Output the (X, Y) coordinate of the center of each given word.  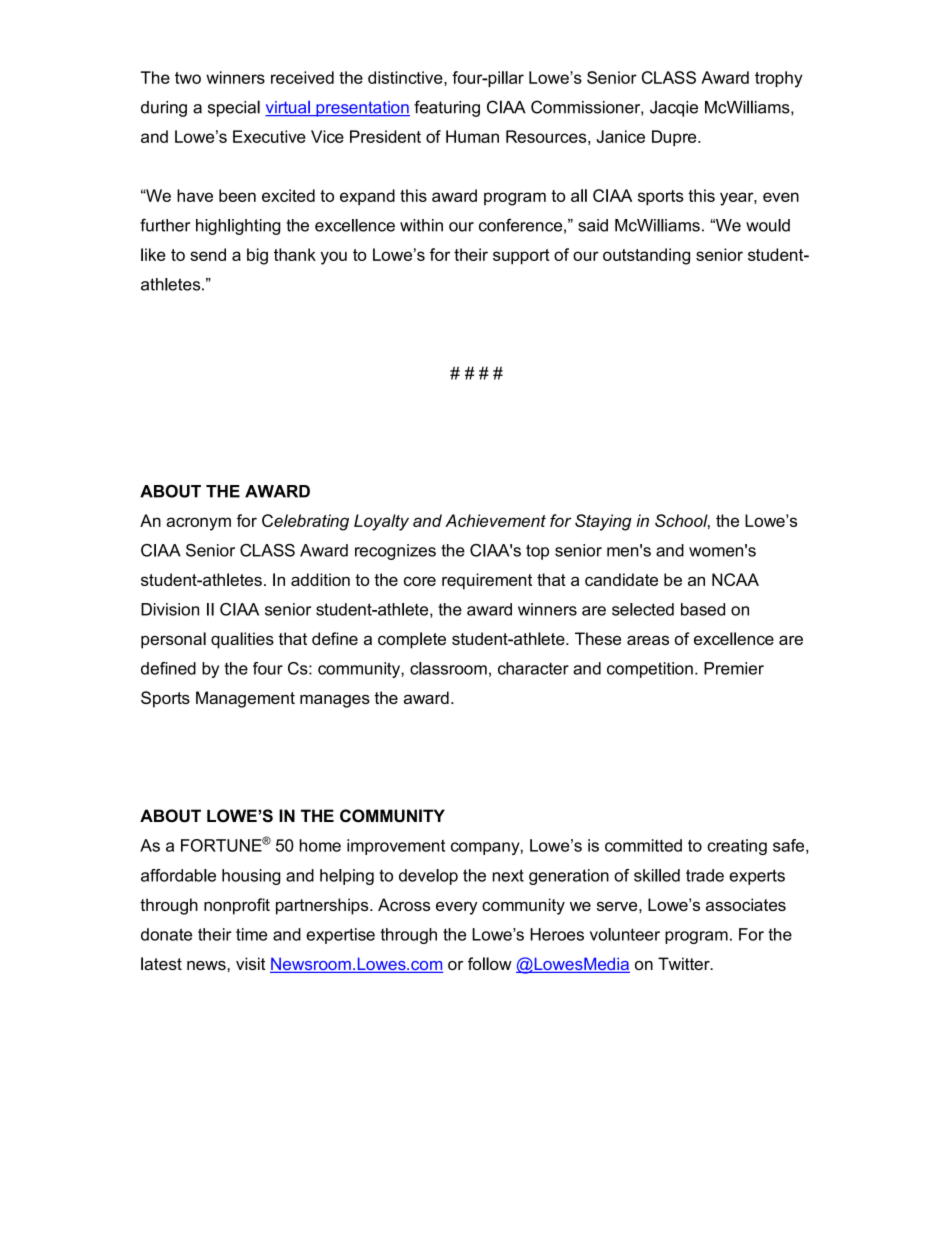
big (257, 256)
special (234, 108)
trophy (779, 79)
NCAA (735, 579)
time (251, 934)
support (521, 257)
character (533, 668)
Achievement (495, 520)
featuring (447, 108)
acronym (198, 524)
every (456, 908)
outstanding (646, 256)
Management (245, 699)
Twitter (685, 963)
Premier (734, 668)
